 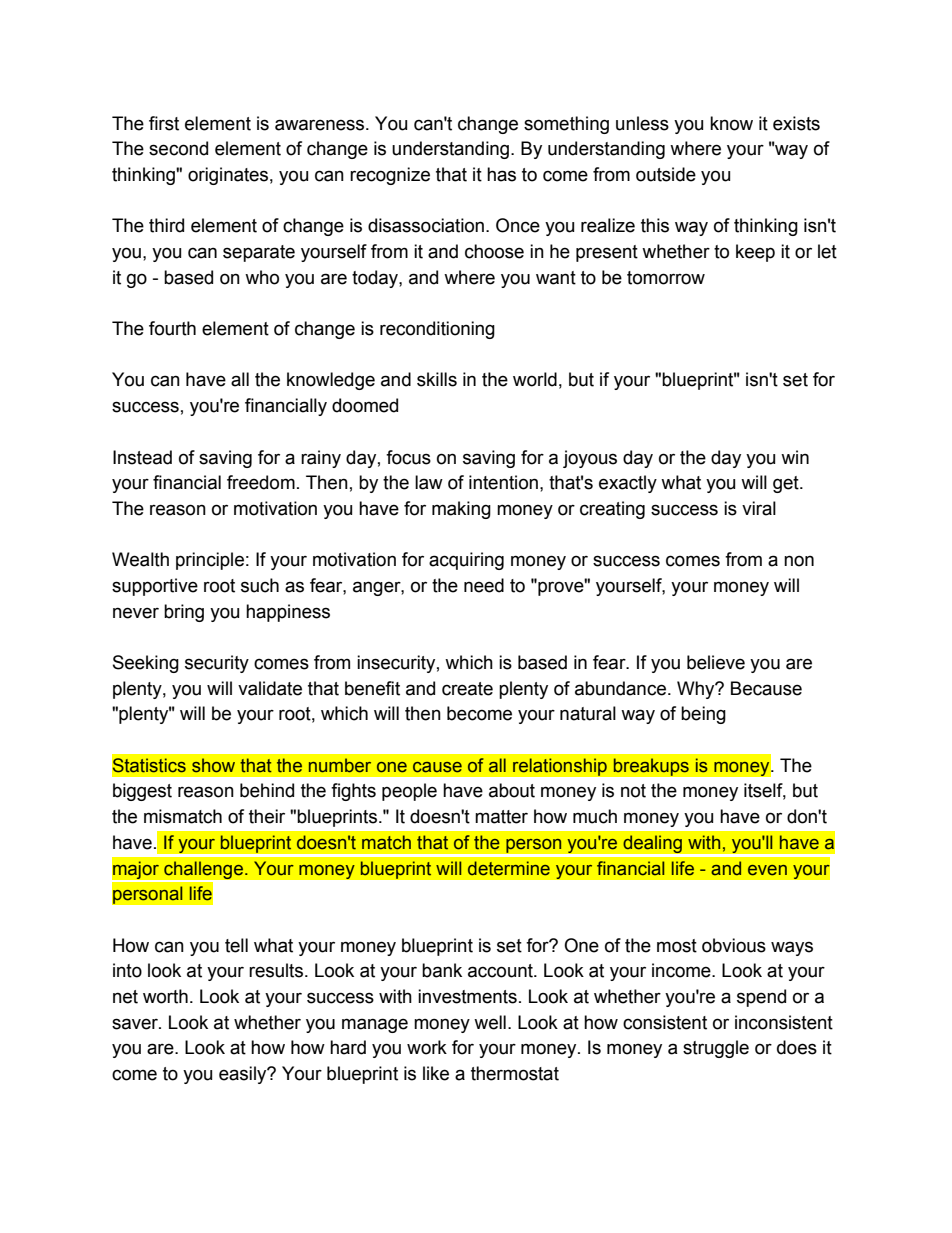 I want to click on has, so click(x=501, y=174).
